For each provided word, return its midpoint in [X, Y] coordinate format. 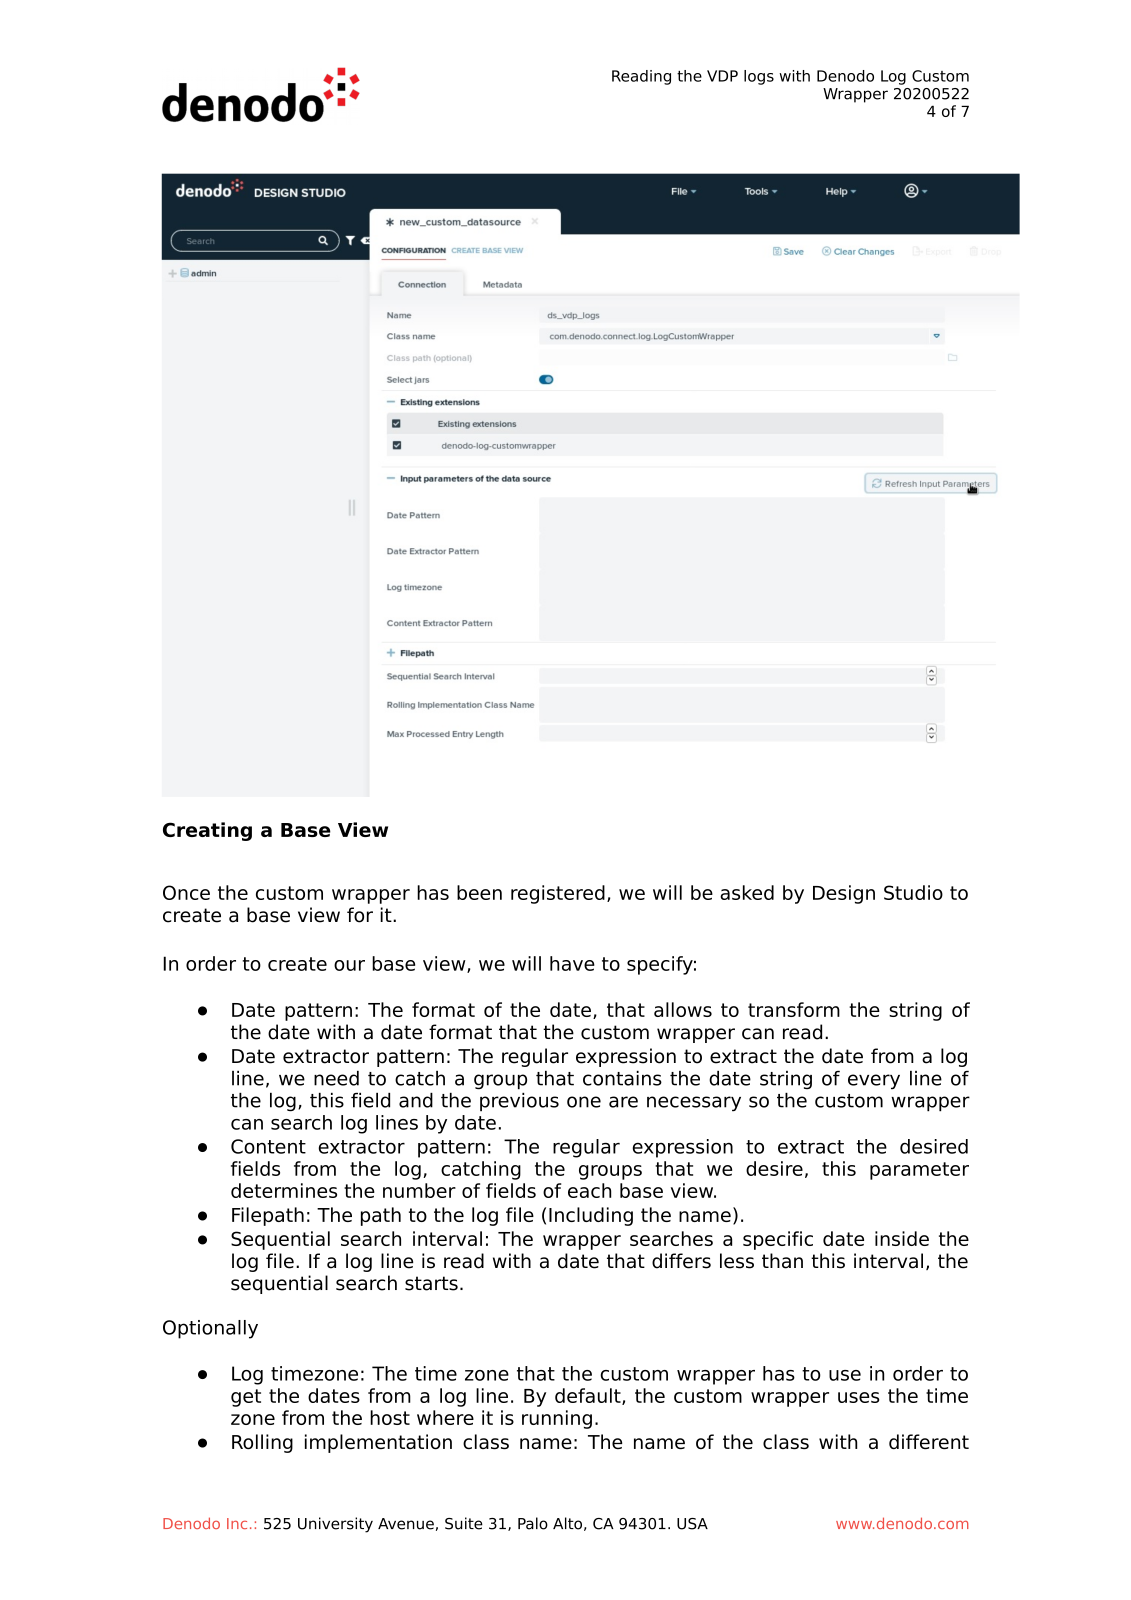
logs [759, 77]
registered [558, 894]
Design [844, 894]
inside [902, 1238]
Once [186, 892]
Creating [207, 831]
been [479, 892]
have [572, 963]
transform [794, 1009]
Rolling [262, 1443]
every [874, 1082]
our [349, 965]
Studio [913, 892]
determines [284, 1190]
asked [747, 892]
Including [591, 1216]
